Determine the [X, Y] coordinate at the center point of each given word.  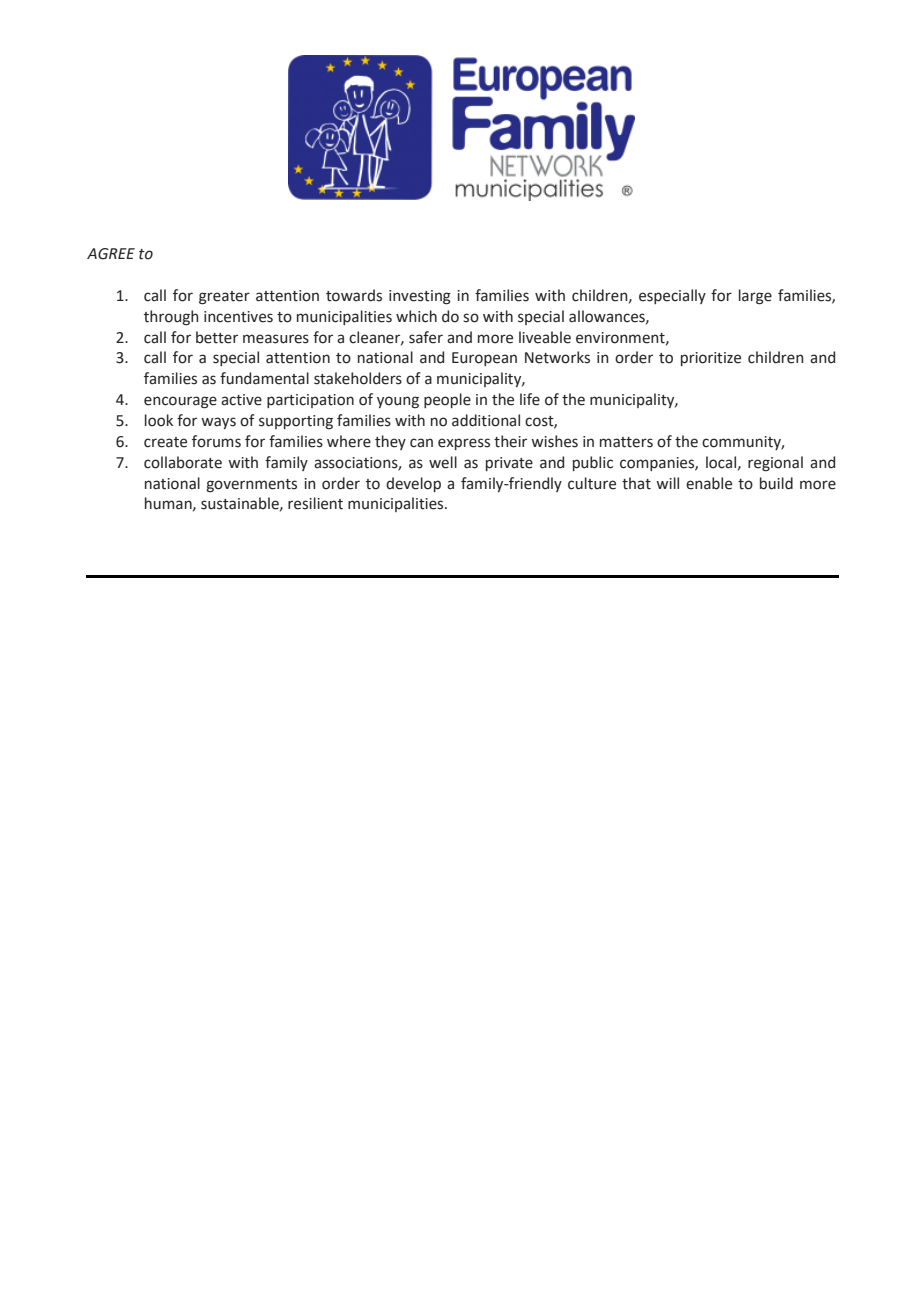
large [755, 297]
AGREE [111, 254]
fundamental [264, 378]
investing [420, 297]
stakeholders [358, 378]
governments [251, 486]
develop [413, 484]
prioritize [711, 359]
